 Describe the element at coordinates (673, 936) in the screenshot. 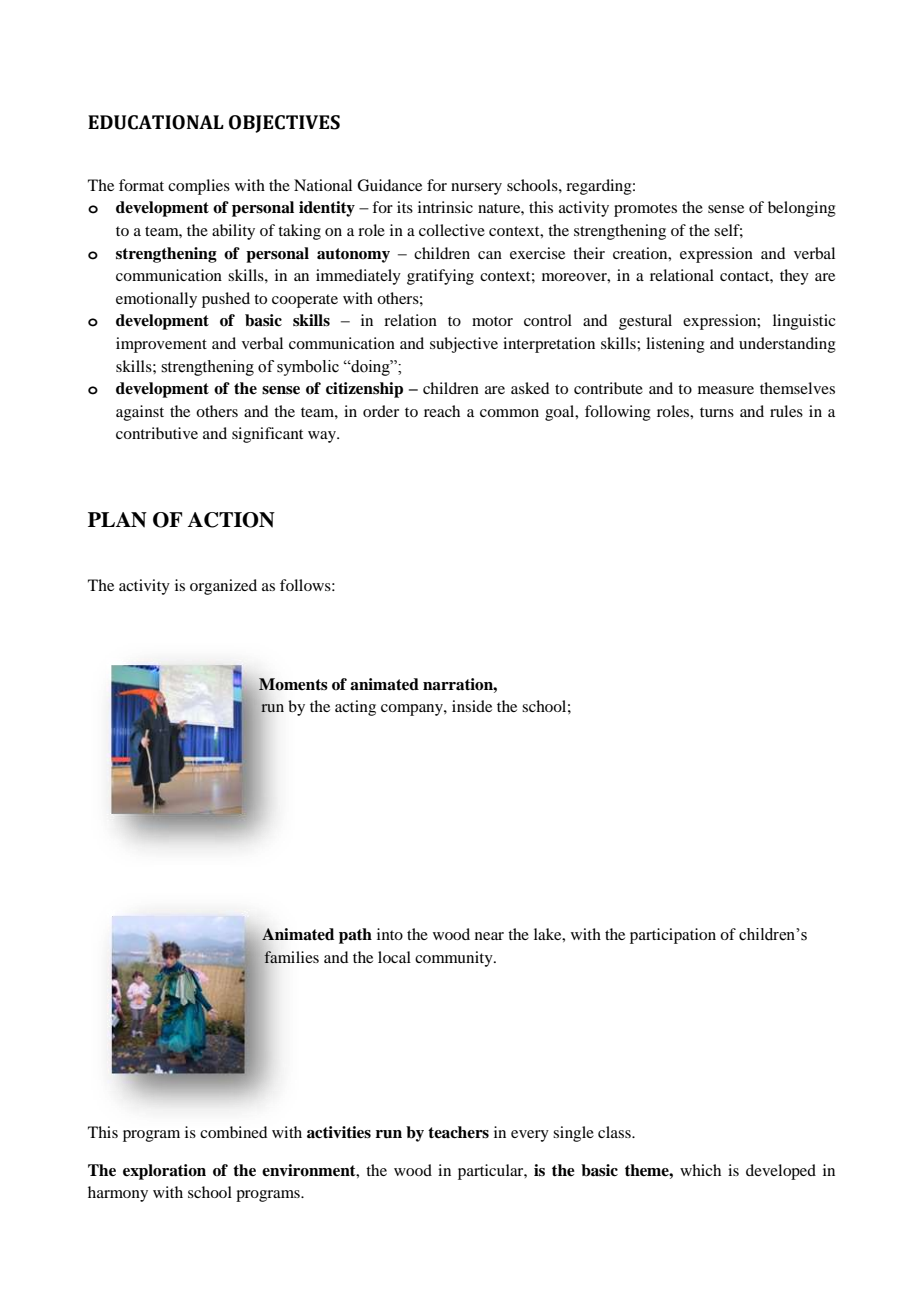

I see `participation` at that location.
